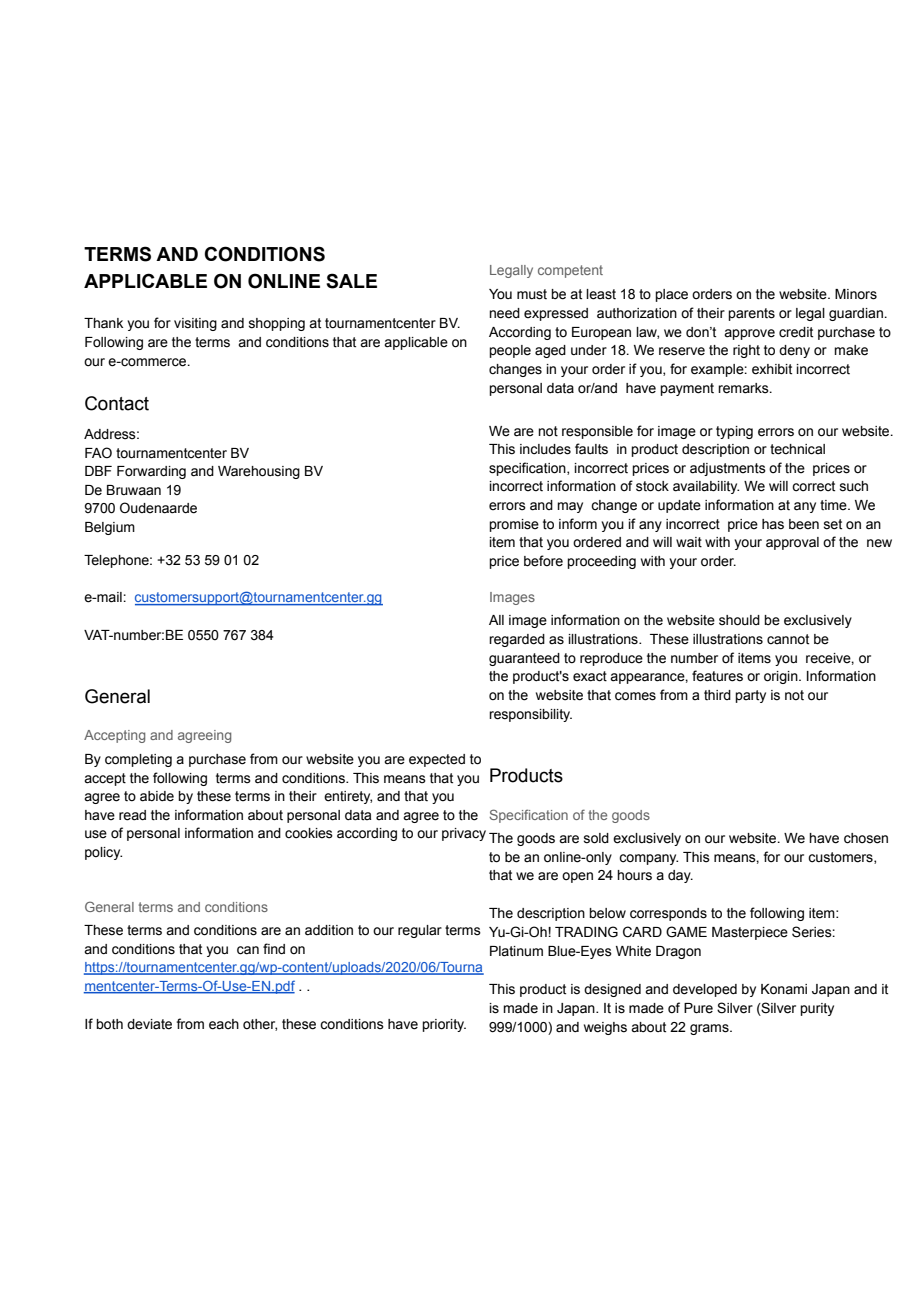 This image has width=924, height=1307. Describe the element at coordinates (151, 472) in the image. I see `Forwarding` at that location.
